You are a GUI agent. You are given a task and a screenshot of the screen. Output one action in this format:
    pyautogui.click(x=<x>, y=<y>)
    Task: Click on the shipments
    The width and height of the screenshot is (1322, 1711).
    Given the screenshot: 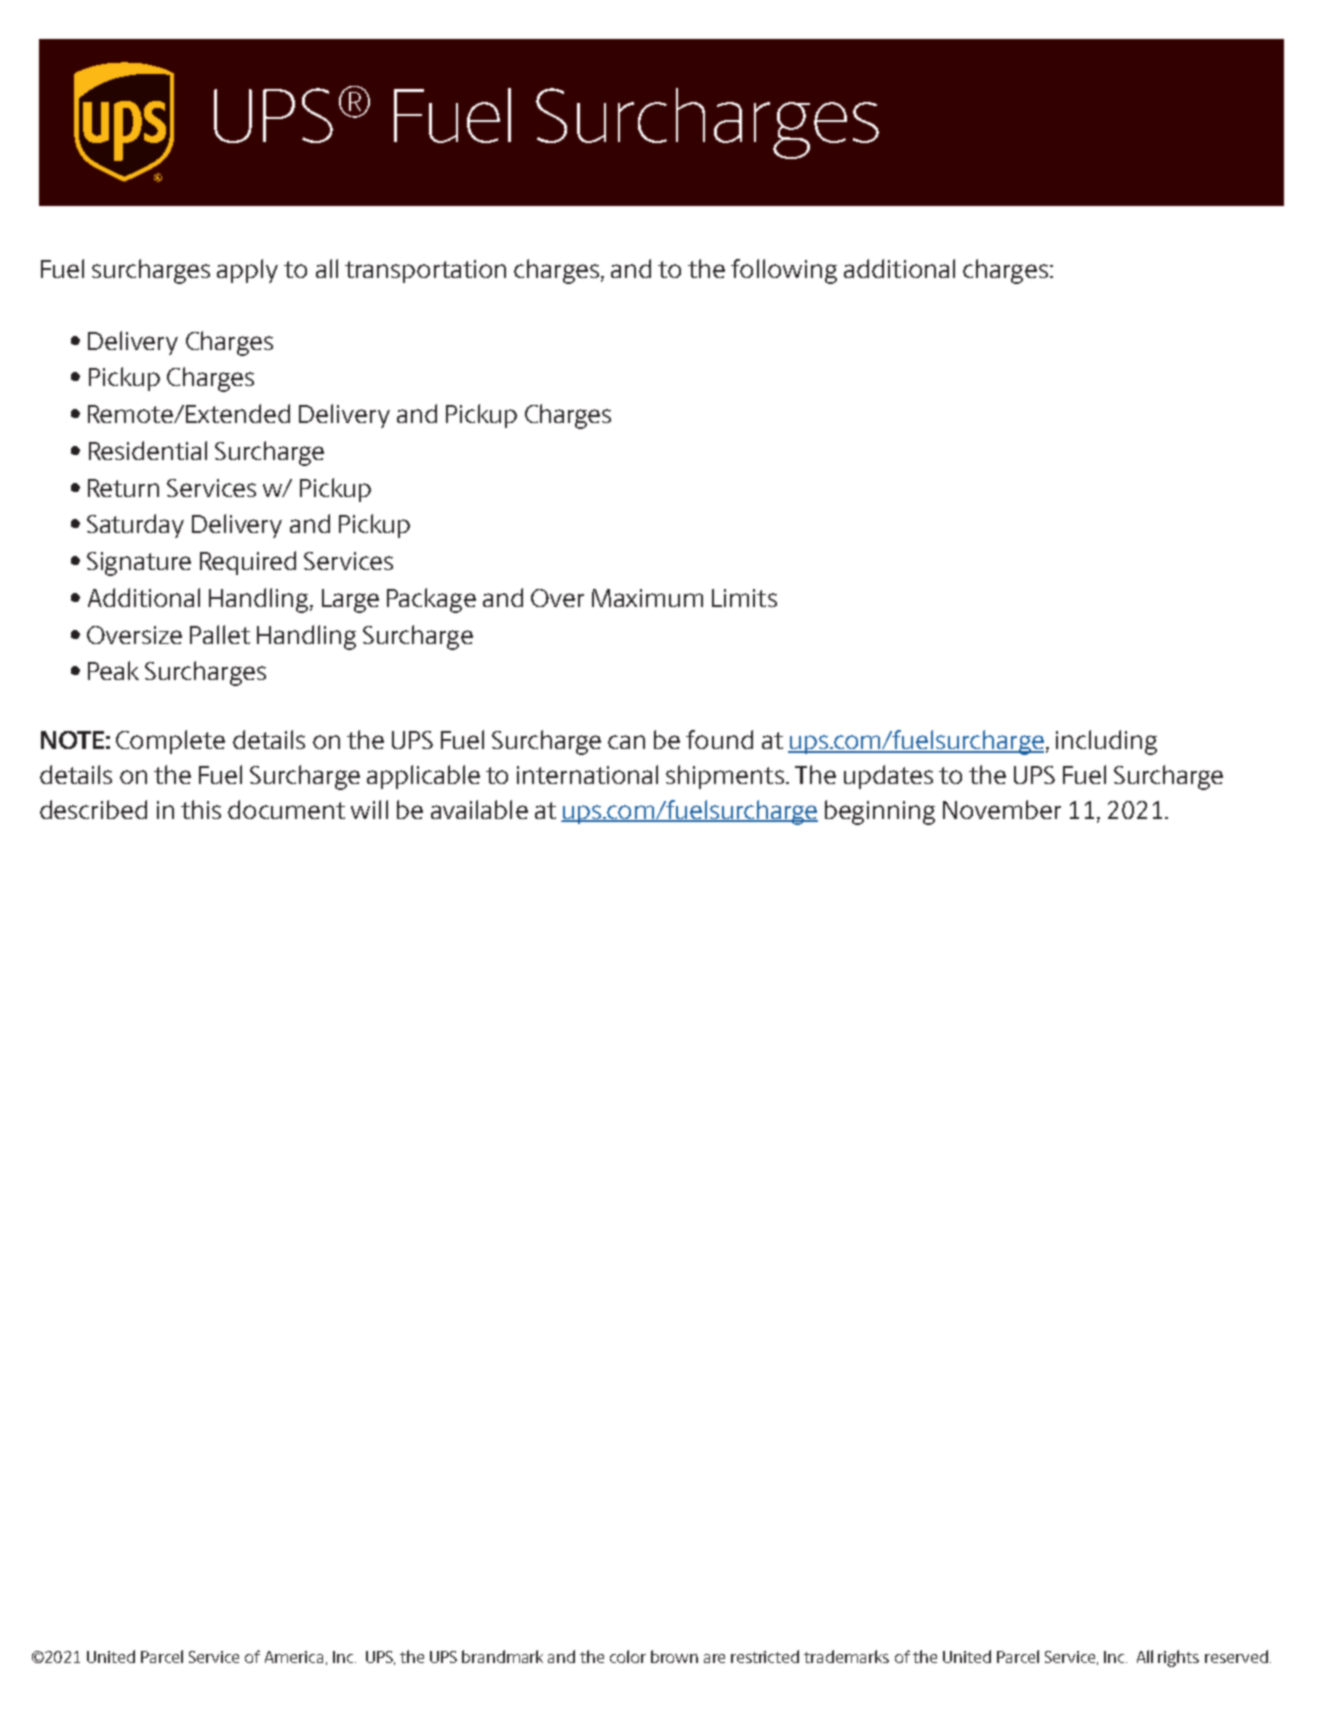 What is the action you would take?
    pyautogui.click(x=725, y=777)
